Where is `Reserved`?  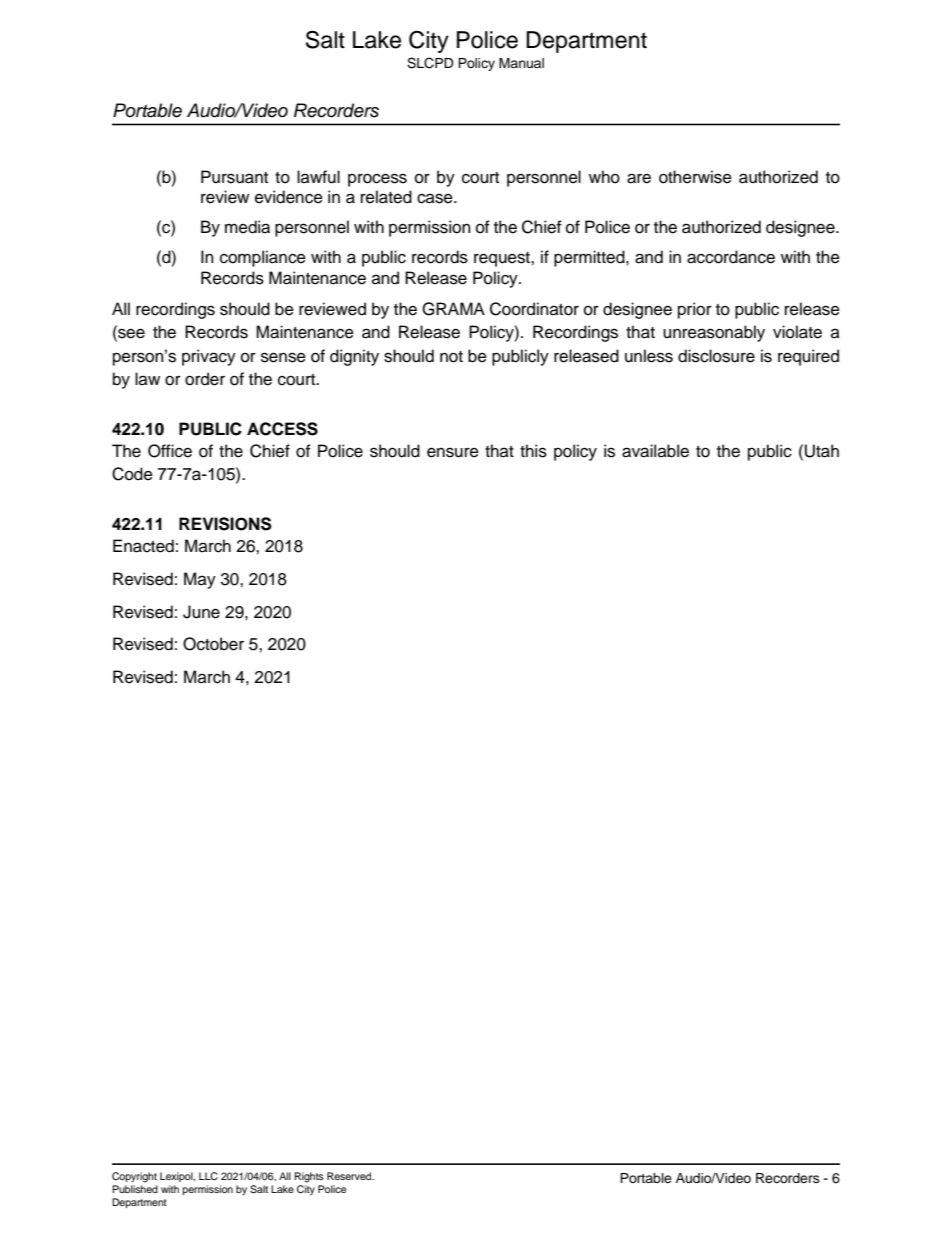
Reserved is located at coordinates (350, 1176).
